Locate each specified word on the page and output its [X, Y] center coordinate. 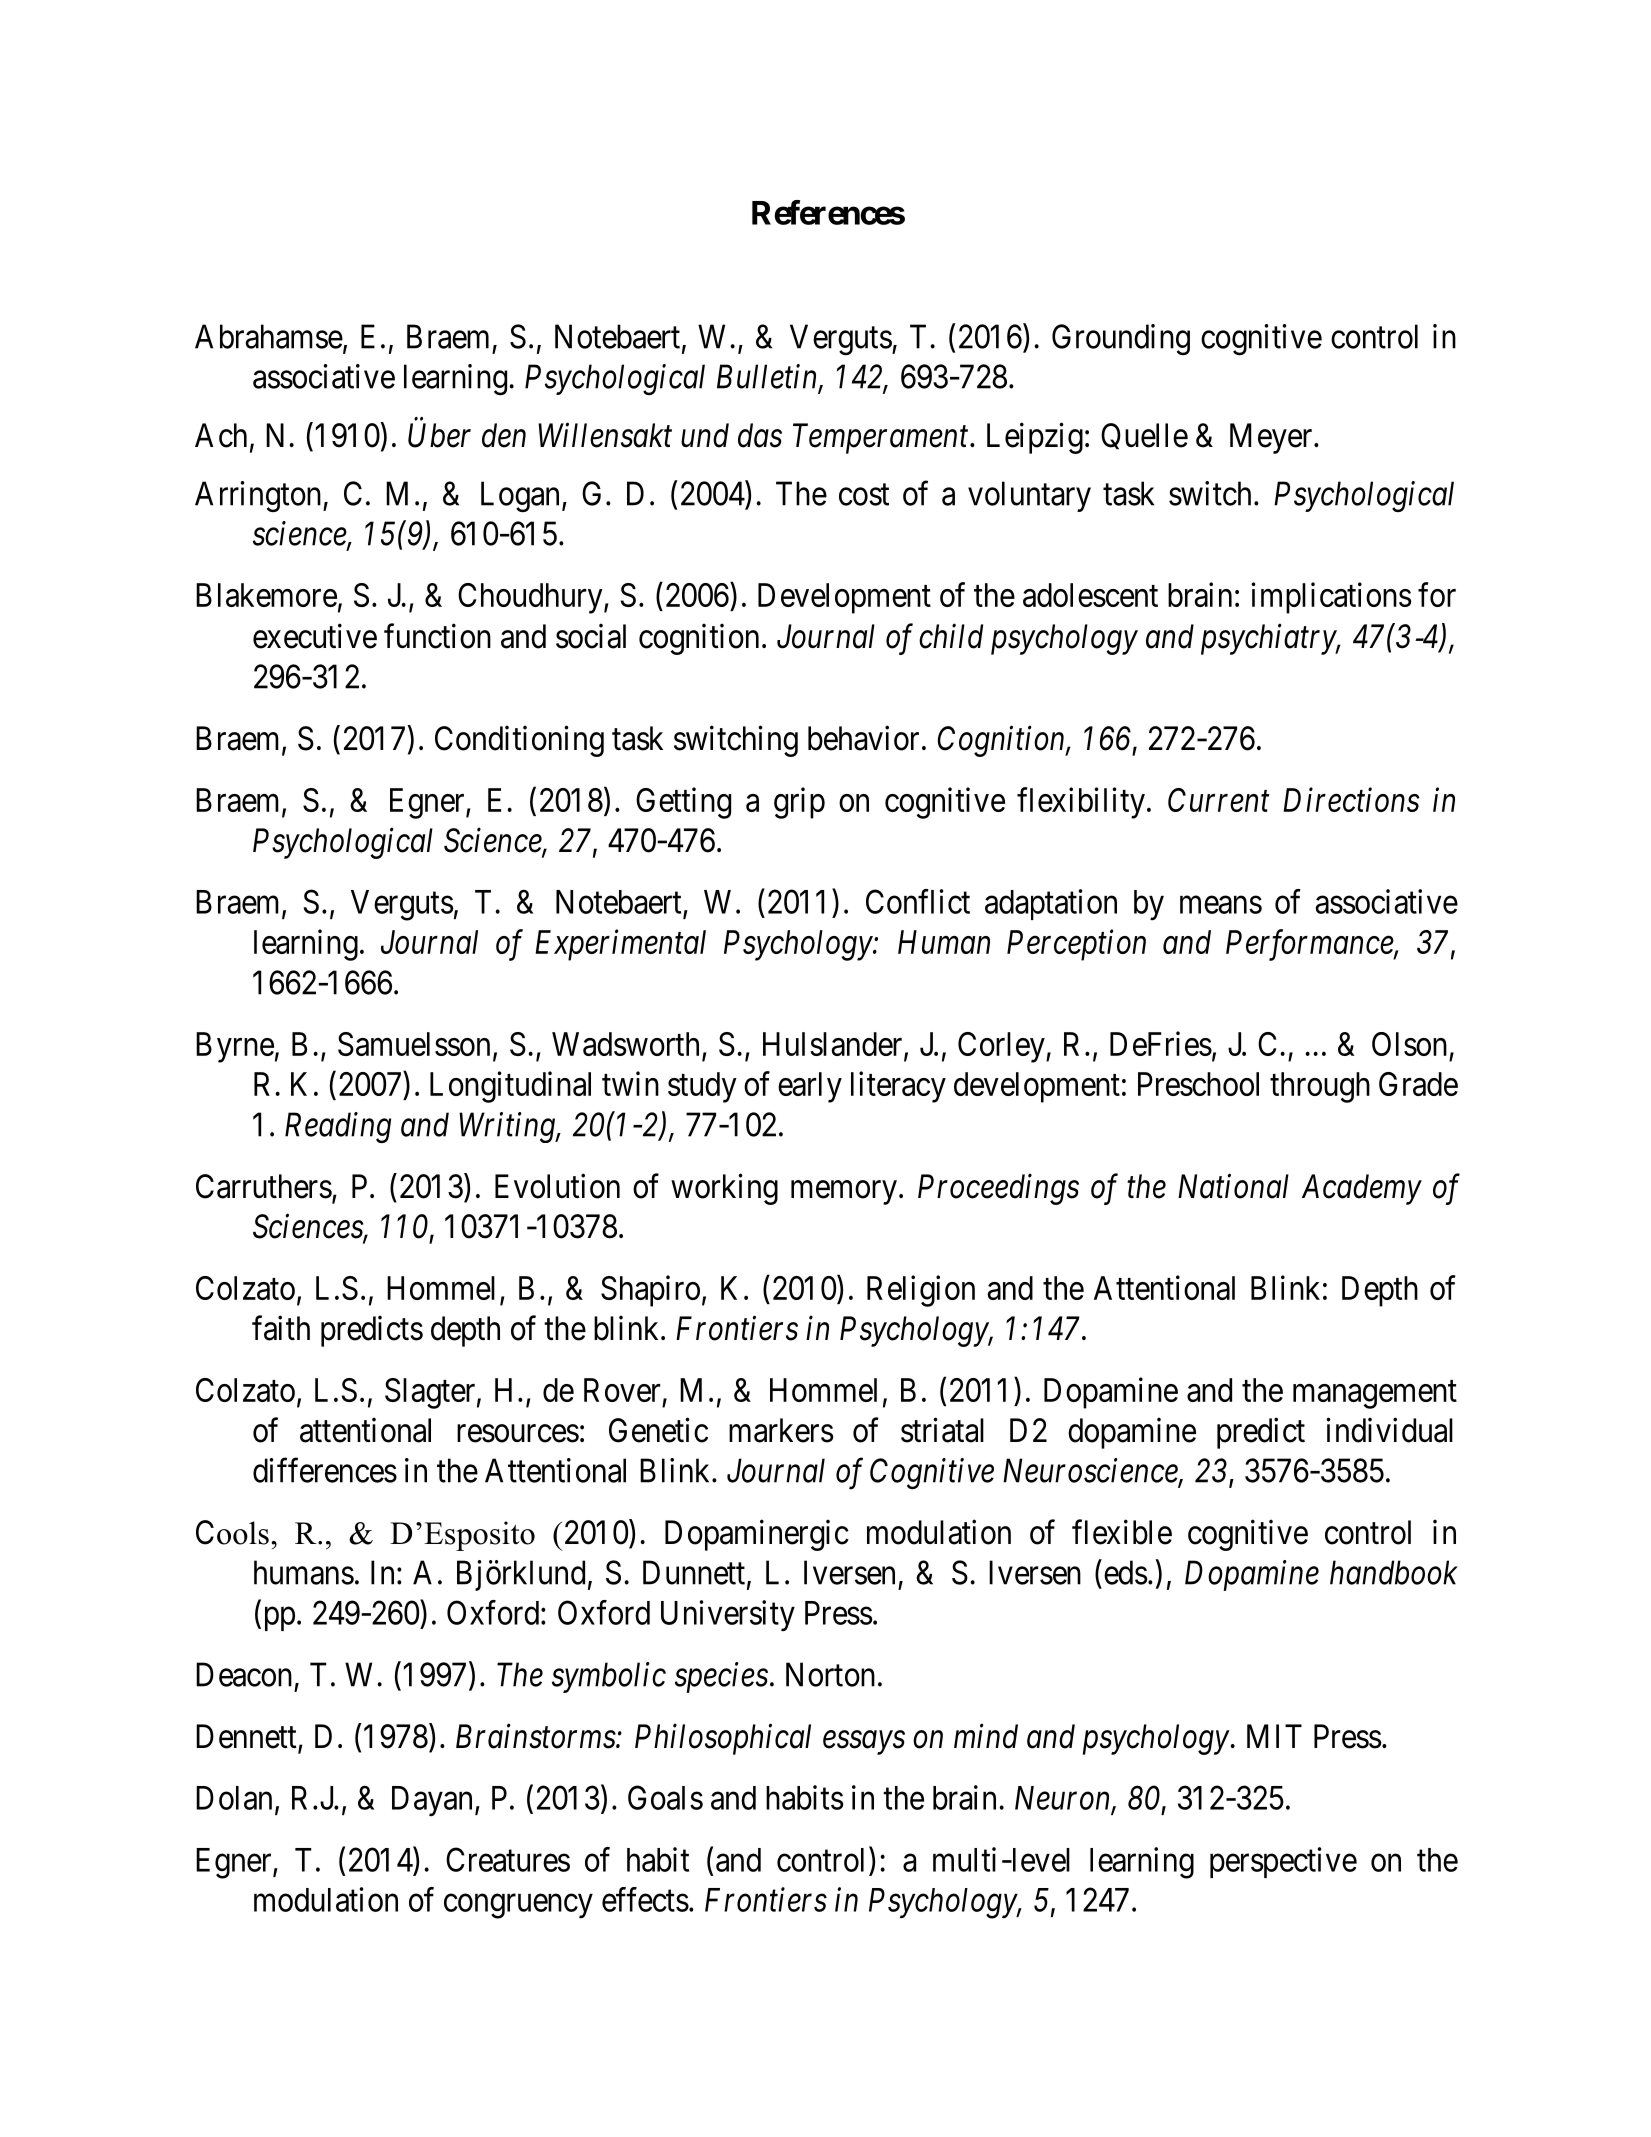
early [810, 1087]
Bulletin [768, 377]
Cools [232, 1532]
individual [1389, 1430]
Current [1218, 800]
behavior [863, 738]
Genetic [658, 1430]
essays [864, 1743]
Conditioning [519, 741]
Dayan [434, 1801]
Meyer [1272, 438]
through [1320, 1087]
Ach [221, 435]
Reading [338, 1128]
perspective [1283, 1862]
